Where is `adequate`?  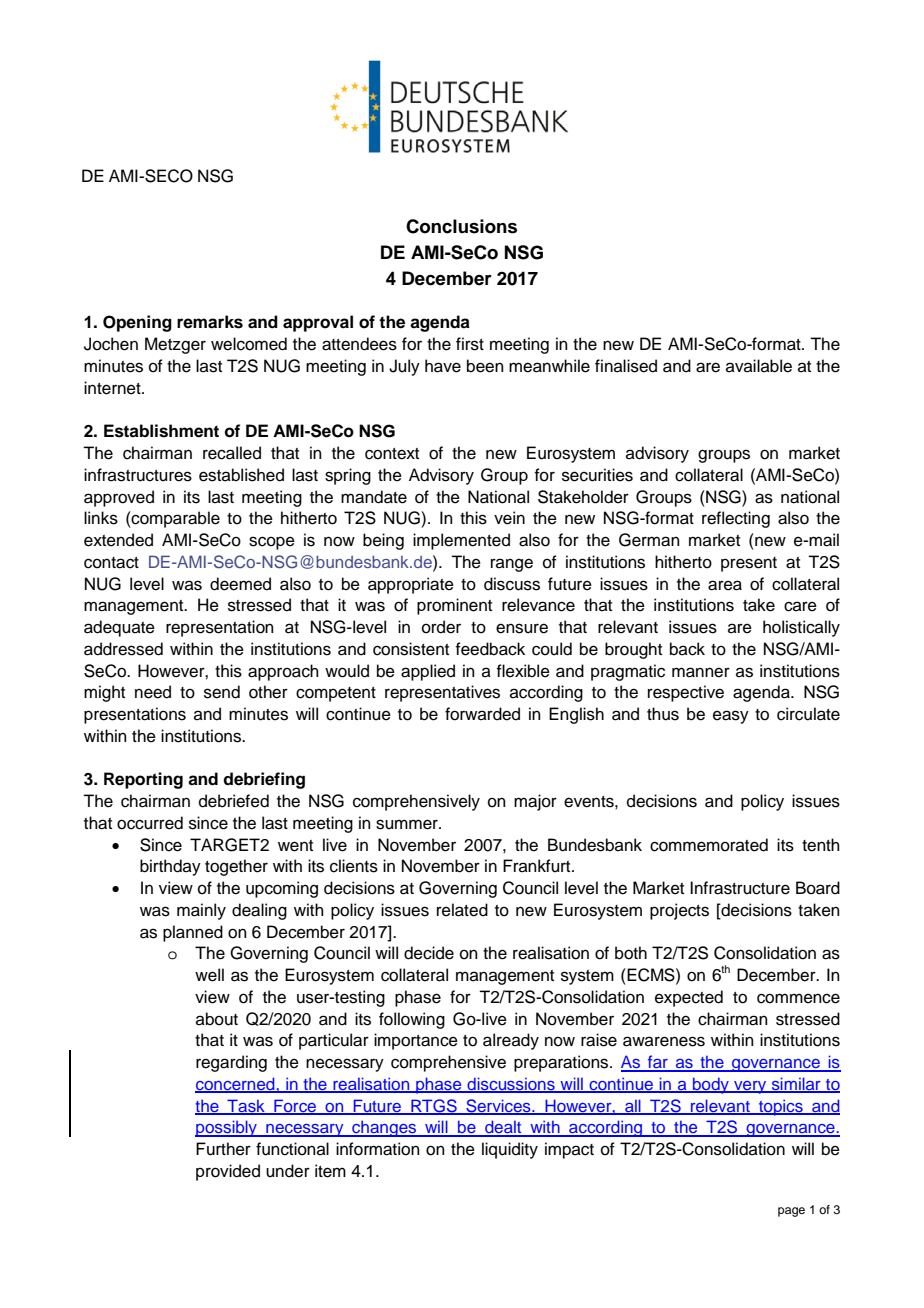
adequate is located at coordinates (119, 628).
